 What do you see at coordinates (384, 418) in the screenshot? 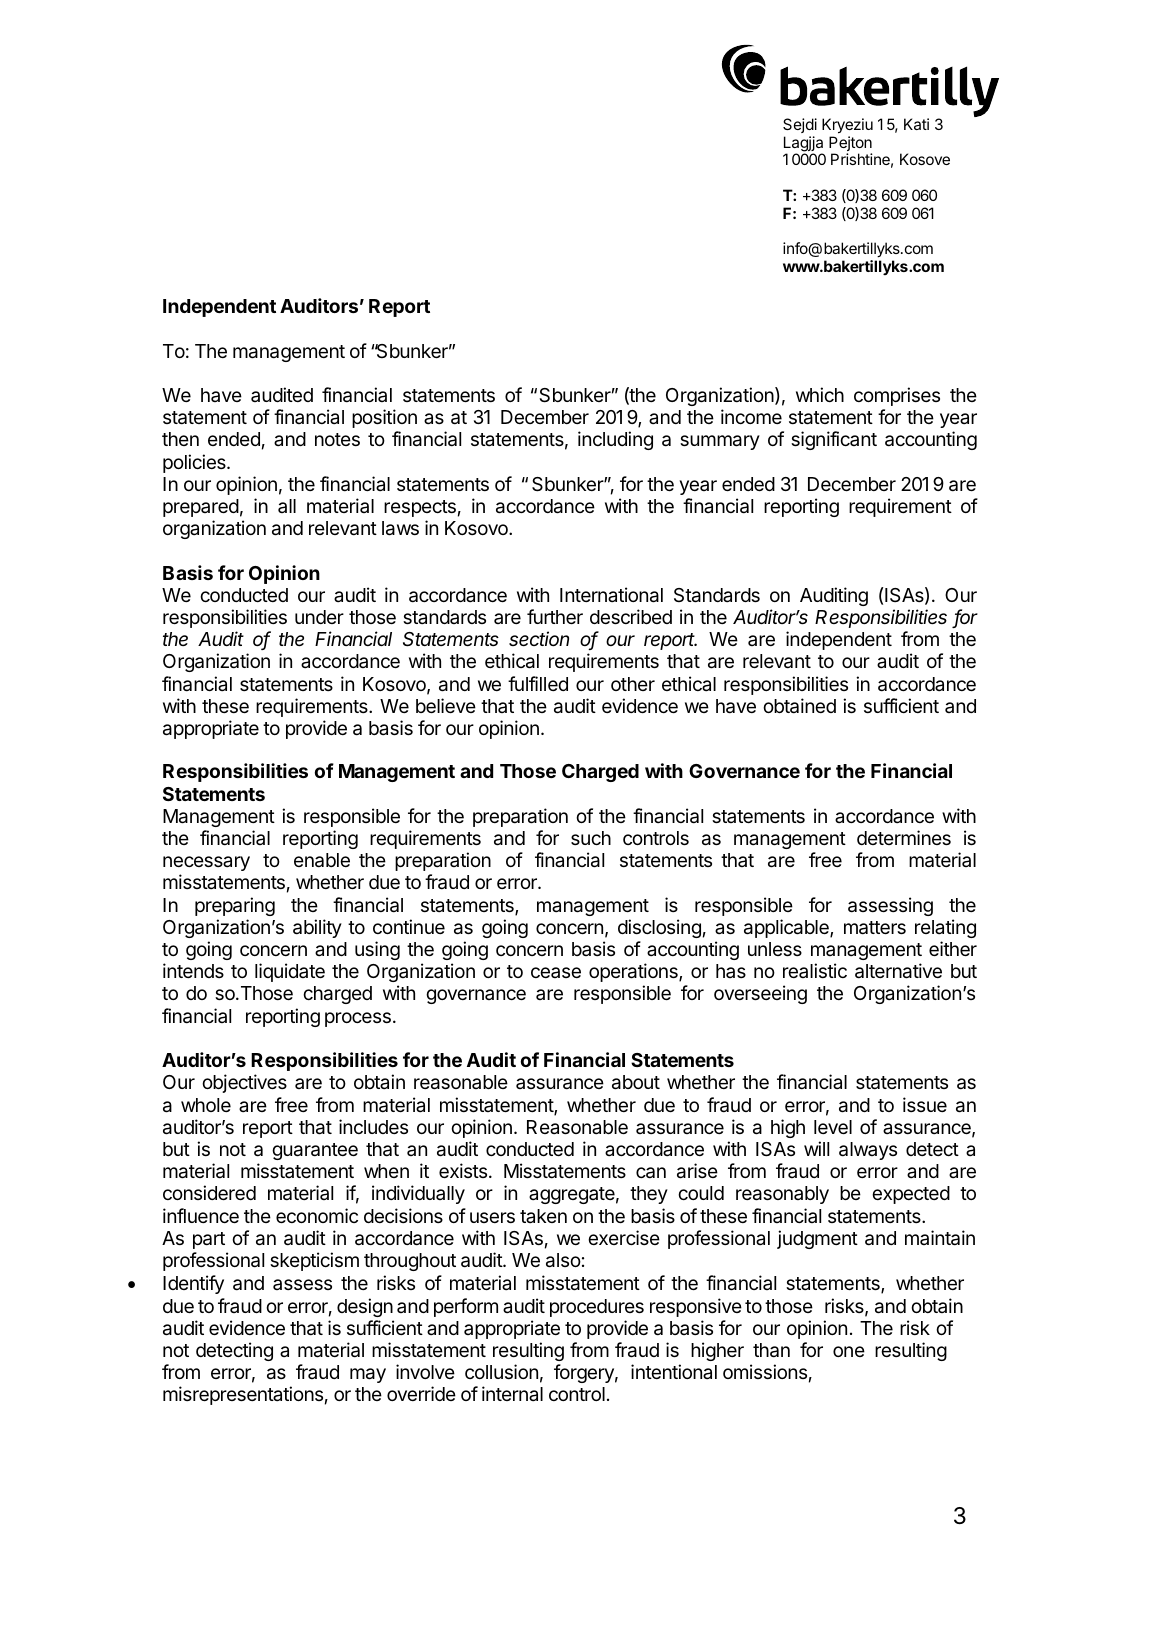
I see `position` at bounding box center [384, 418].
